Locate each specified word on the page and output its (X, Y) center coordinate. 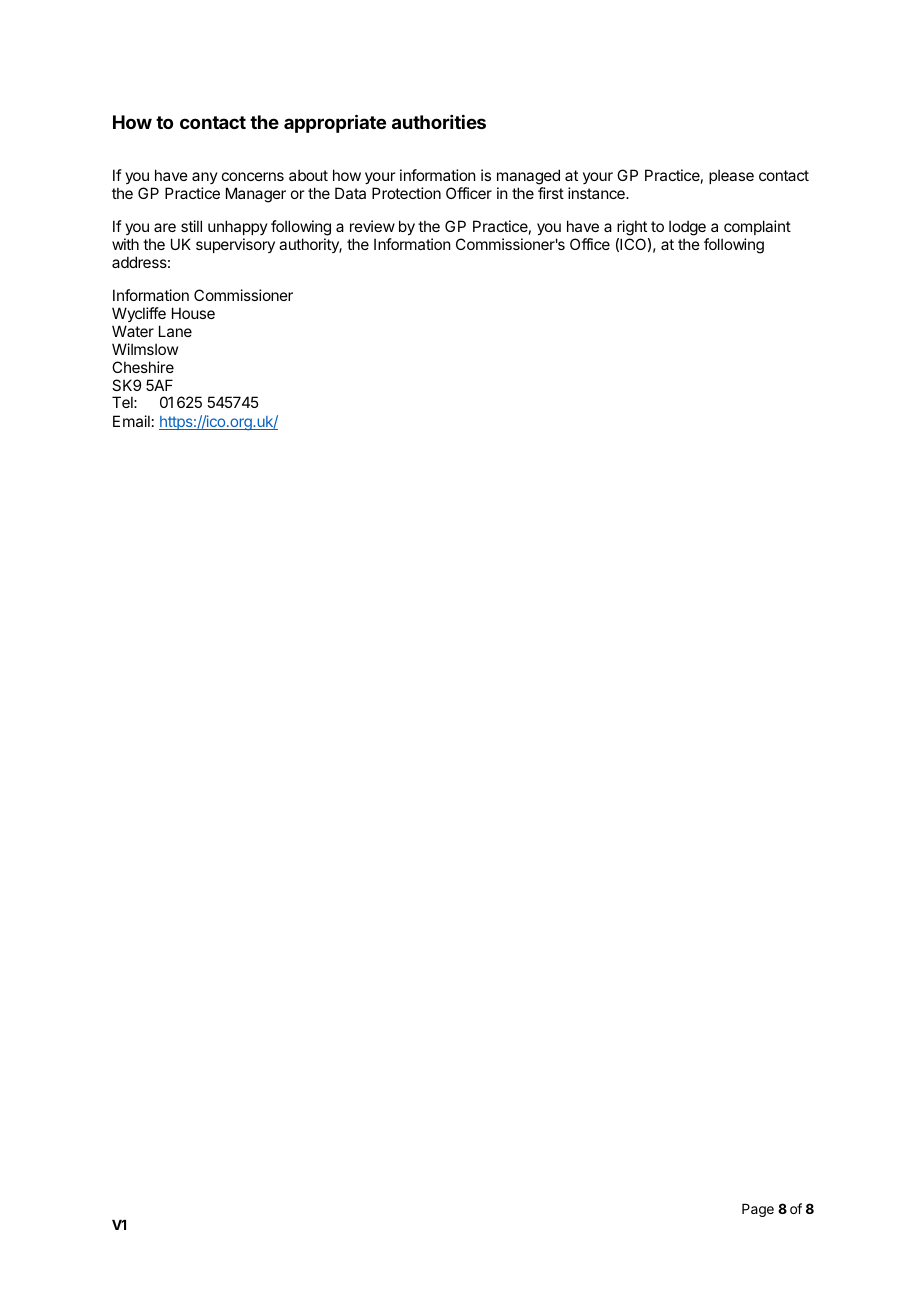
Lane (175, 331)
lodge (687, 228)
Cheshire (143, 367)
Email (131, 421)
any (205, 178)
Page (758, 1210)
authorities (439, 121)
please (731, 176)
